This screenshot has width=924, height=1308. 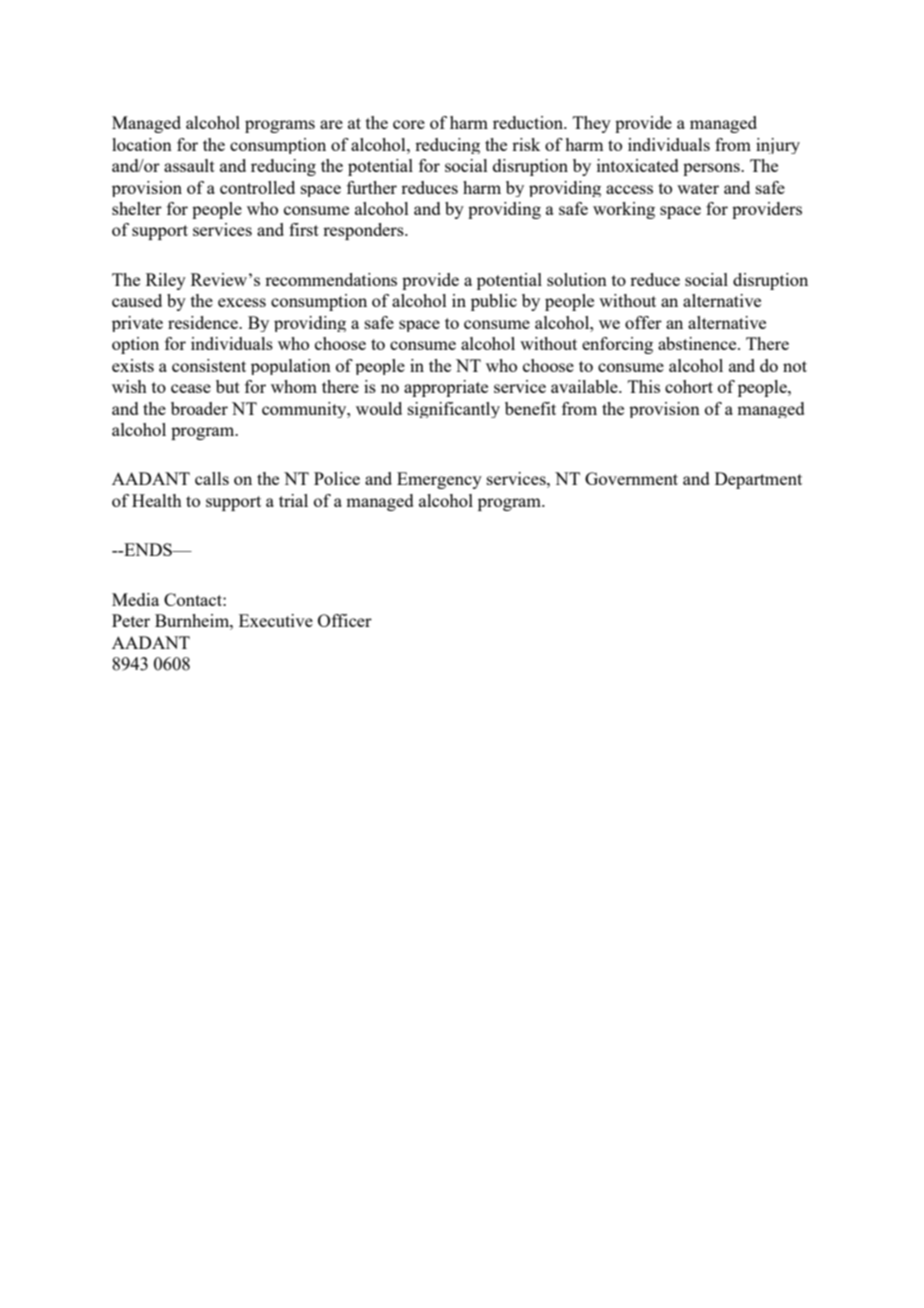 What do you see at coordinates (689, 386) in the screenshot?
I see `cohort` at bounding box center [689, 386].
